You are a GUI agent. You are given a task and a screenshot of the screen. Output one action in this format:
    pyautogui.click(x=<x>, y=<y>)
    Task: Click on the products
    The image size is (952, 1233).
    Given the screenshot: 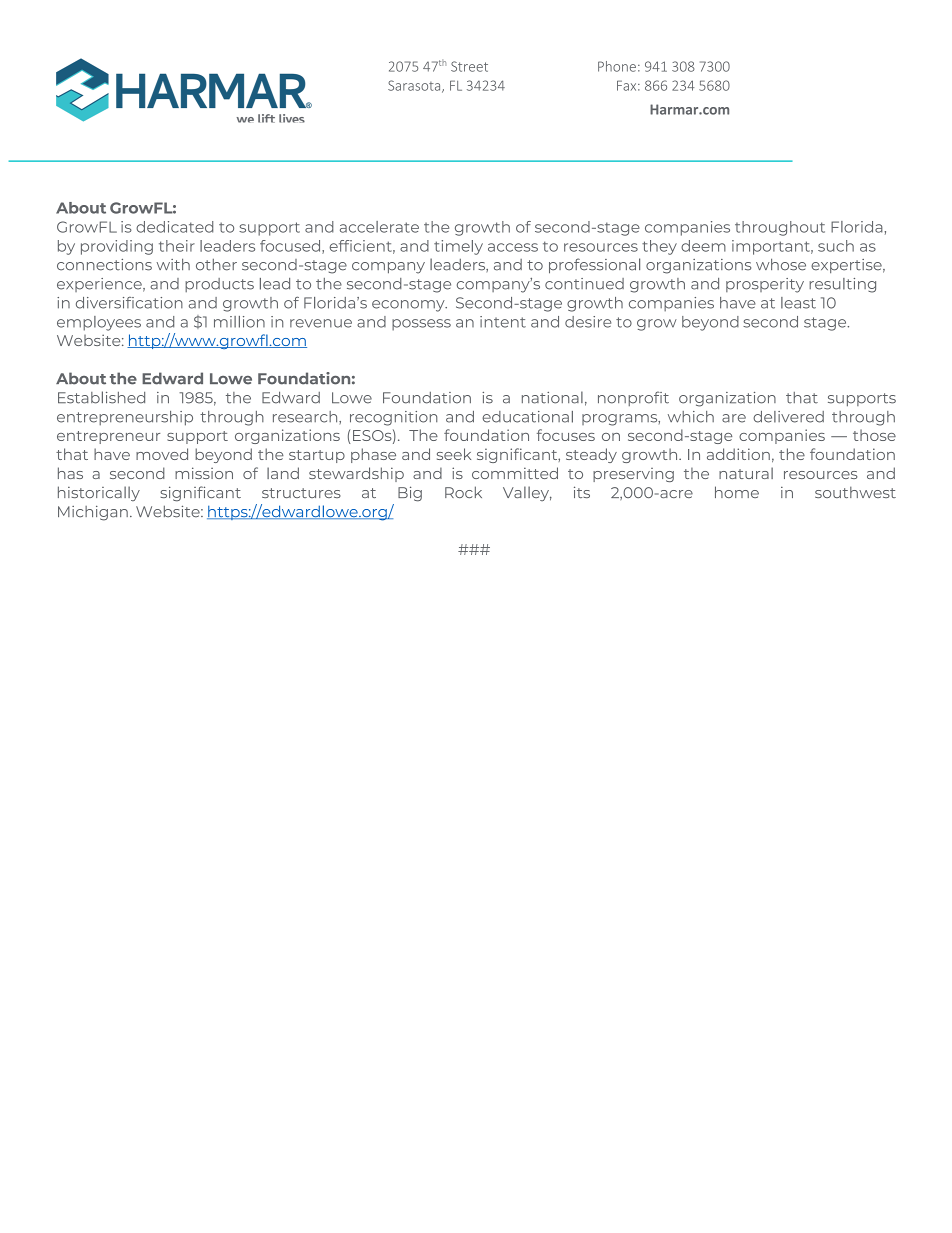 What is the action you would take?
    pyautogui.click(x=219, y=285)
